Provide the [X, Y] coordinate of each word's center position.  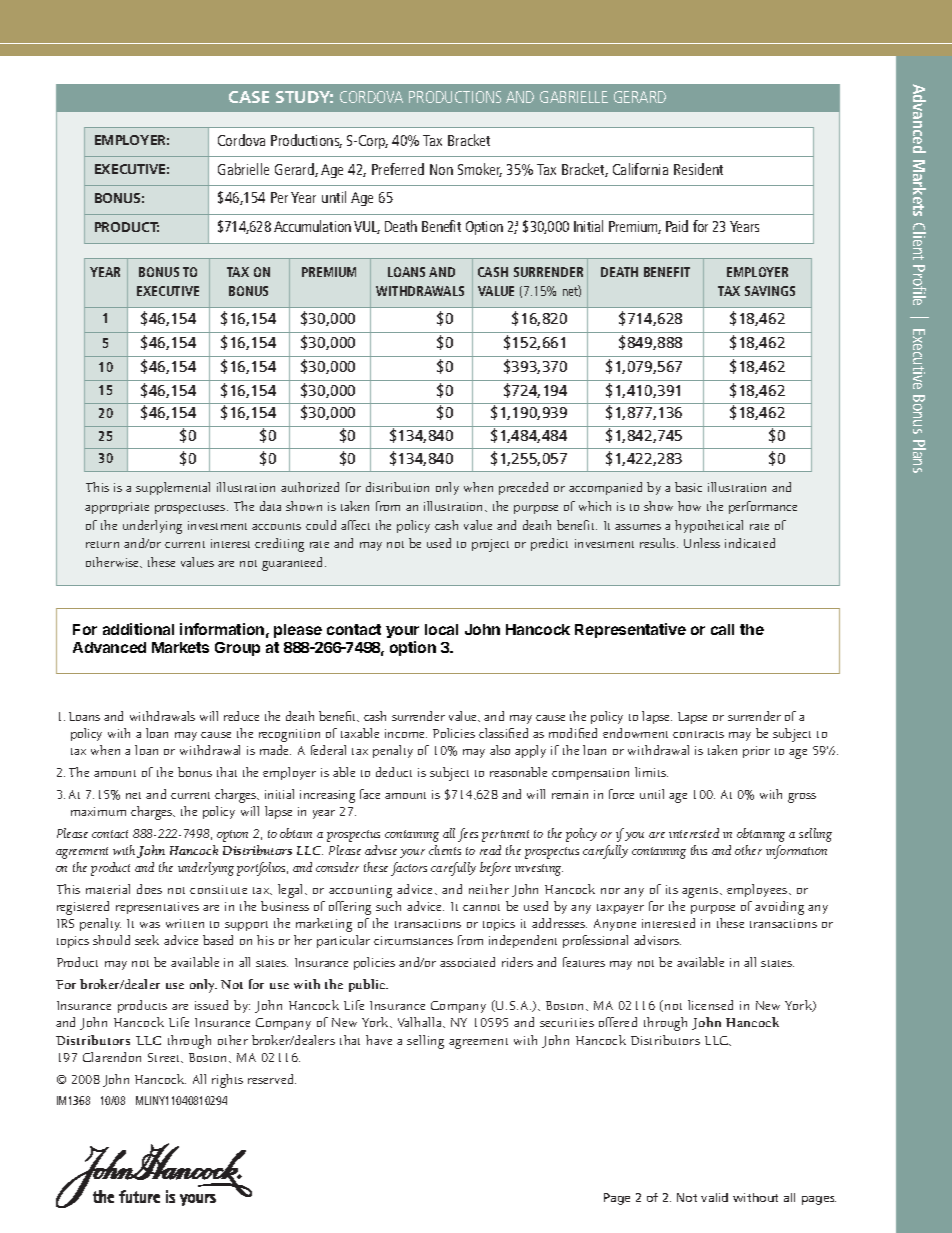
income [406, 733]
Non [441, 169]
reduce [241, 716]
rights [227, 1081]
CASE [249, 97]
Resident [698, 169]
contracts [698, 734]
